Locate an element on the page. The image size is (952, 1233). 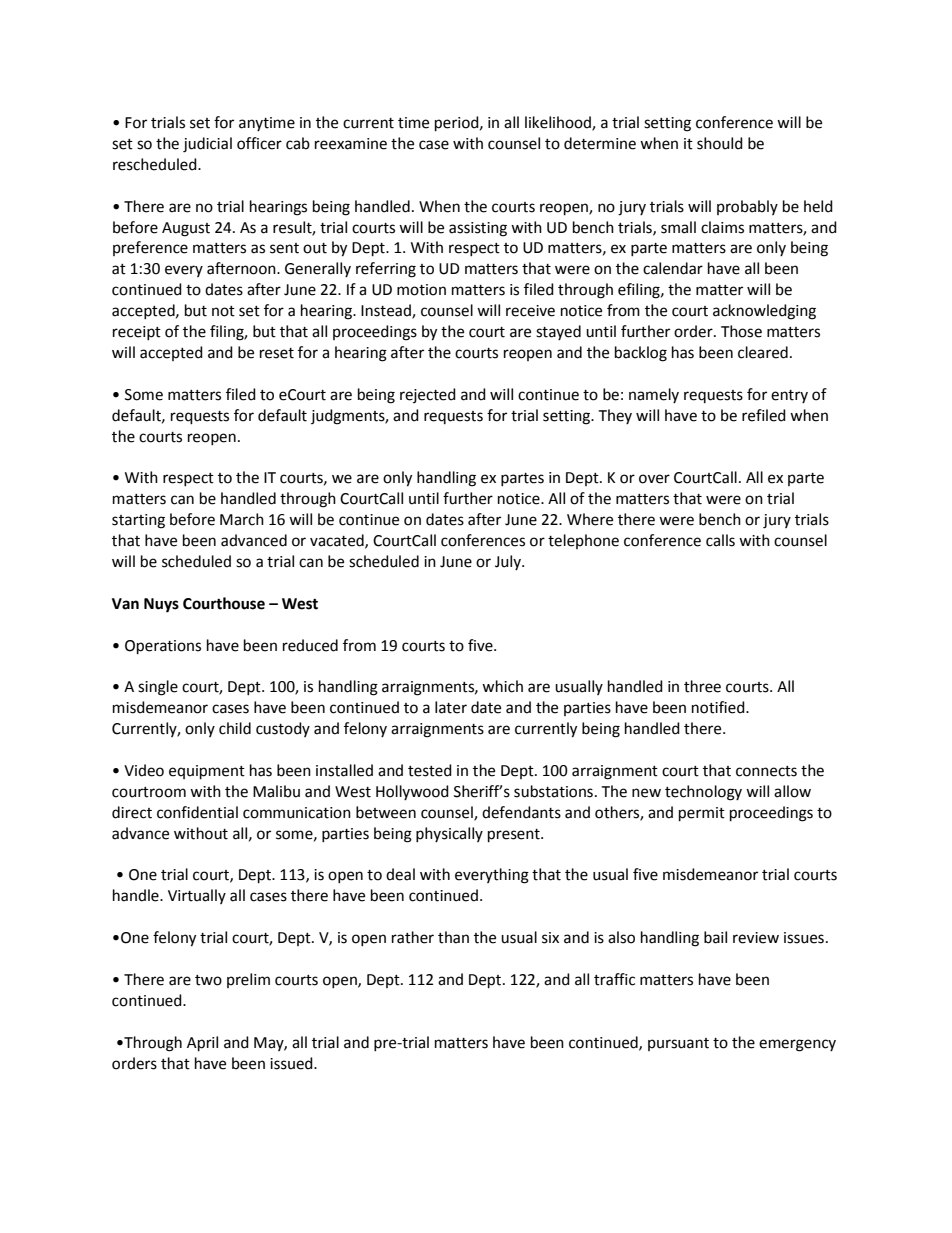
cleared is located at coordinates (763, 352).
